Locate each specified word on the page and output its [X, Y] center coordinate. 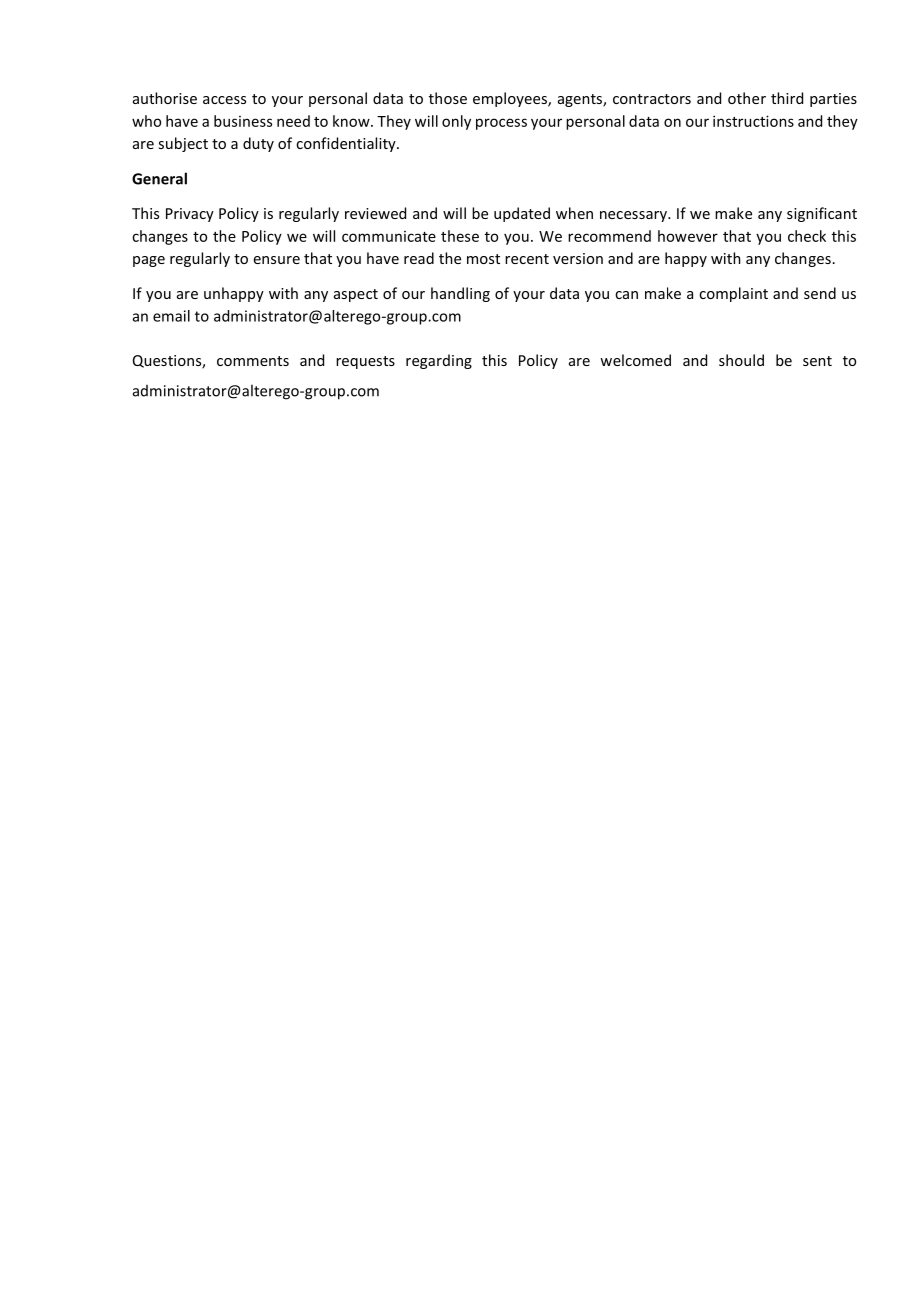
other [747, 98]
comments [253, 361]
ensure [277, 260]
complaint [733, 294]
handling [460, 294]
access [224, 100]
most [483, 259]
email [171, 316]
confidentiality [347, 144]
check [807, 236]
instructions [753, 121]
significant [822, 214]
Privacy [190, 215]
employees [511, 99]
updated [522, 214]
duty [258, 144]
